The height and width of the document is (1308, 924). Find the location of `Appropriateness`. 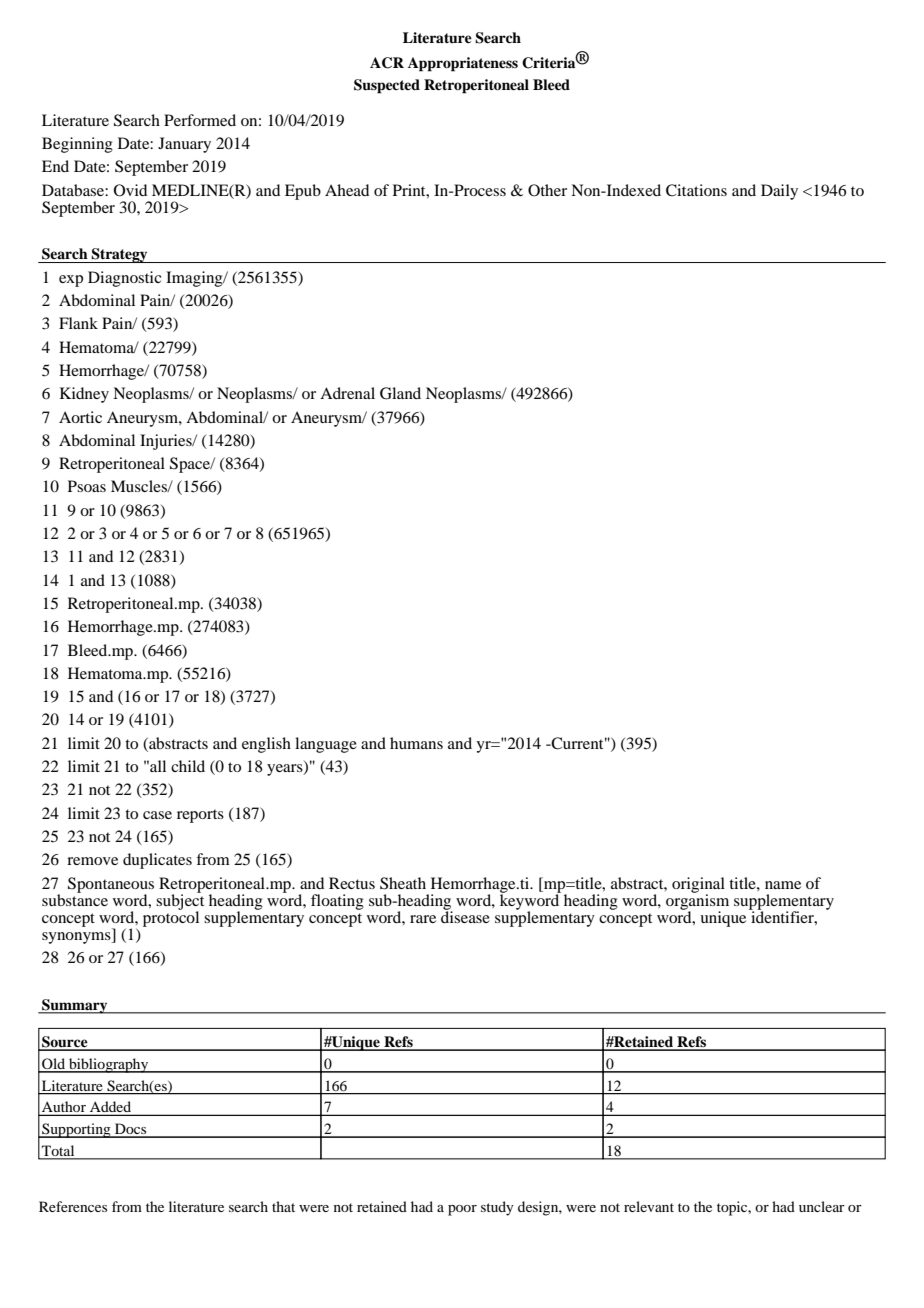

Appropriateness is located at coordinates (463, 64).
